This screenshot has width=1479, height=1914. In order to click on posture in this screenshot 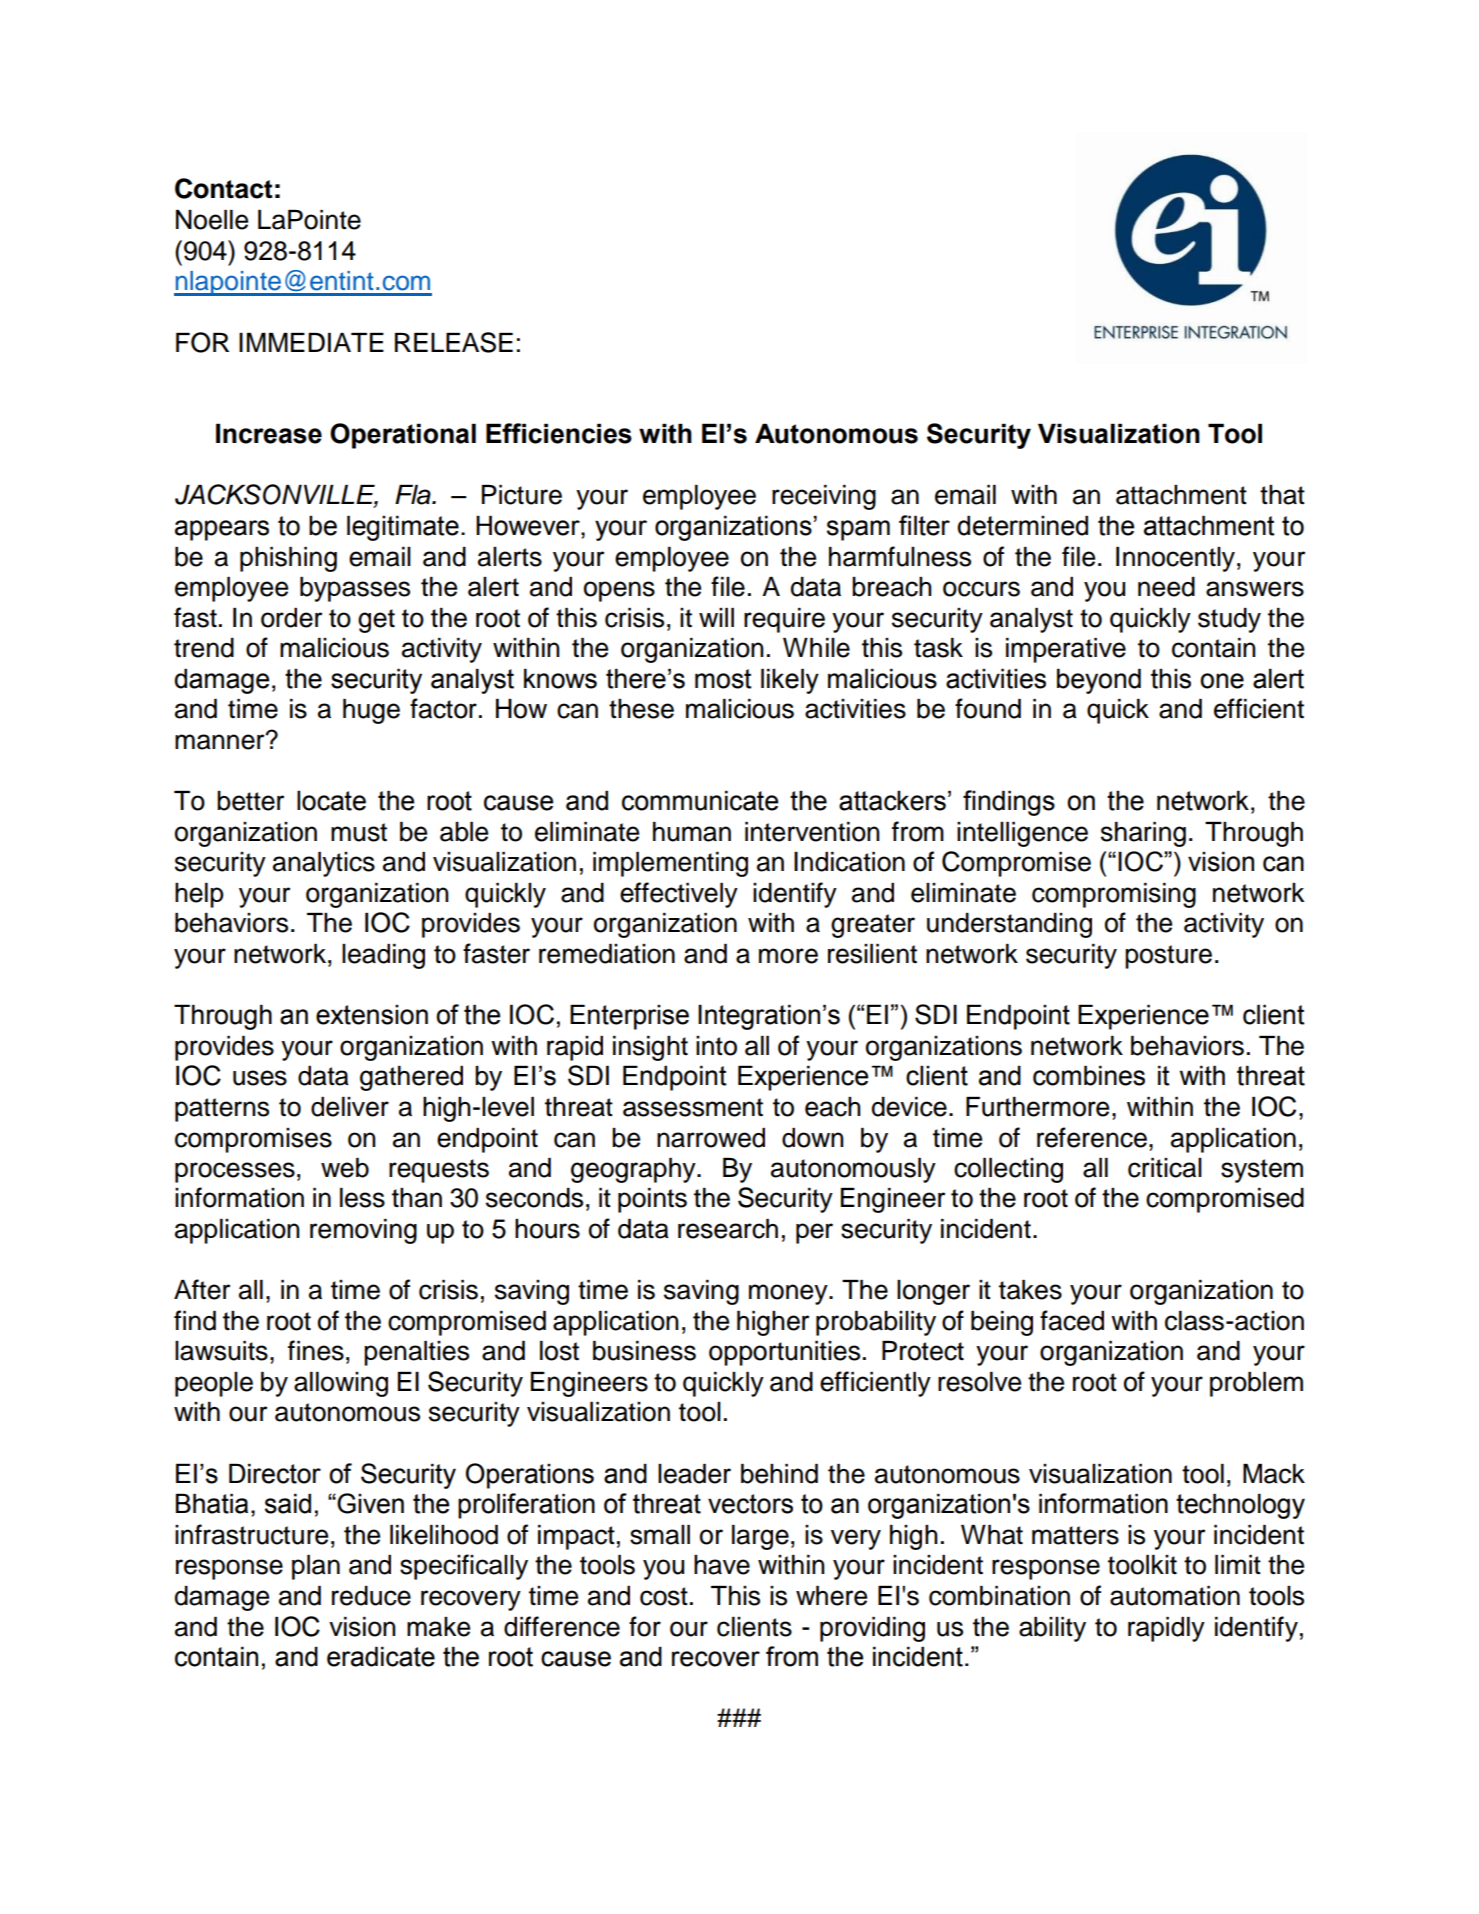, I will do `click(1168, 957)`.
